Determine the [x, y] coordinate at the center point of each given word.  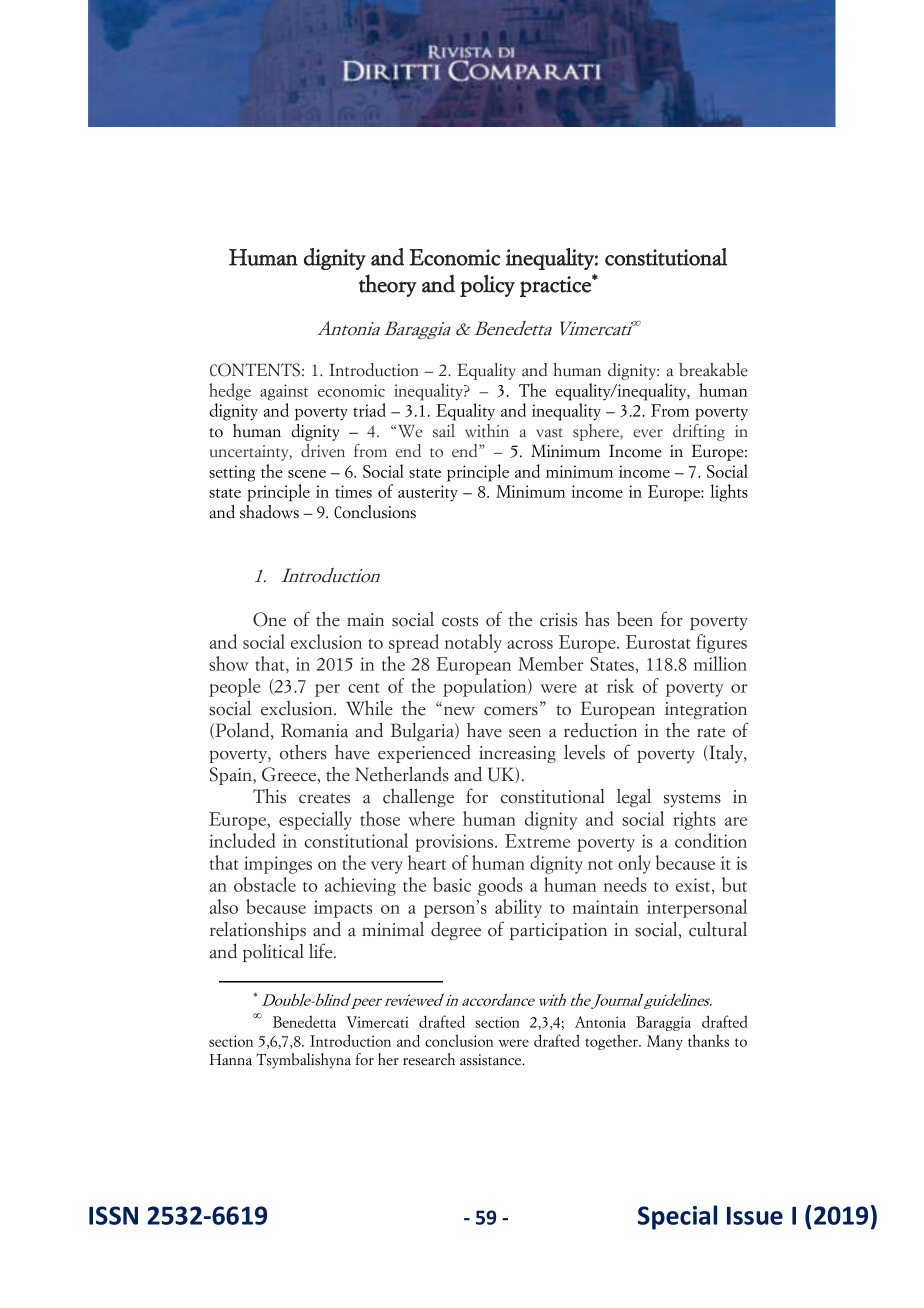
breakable [713, 370]
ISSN [113, 1215]
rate [711, 732]
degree [456, 931]
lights [729, 493]
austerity [428, 493]
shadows [269, 512]
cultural [718, 929]
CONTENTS [255, 370]
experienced [424, 754]
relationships [258, 931]
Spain [232, 776]
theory [387, 285]
